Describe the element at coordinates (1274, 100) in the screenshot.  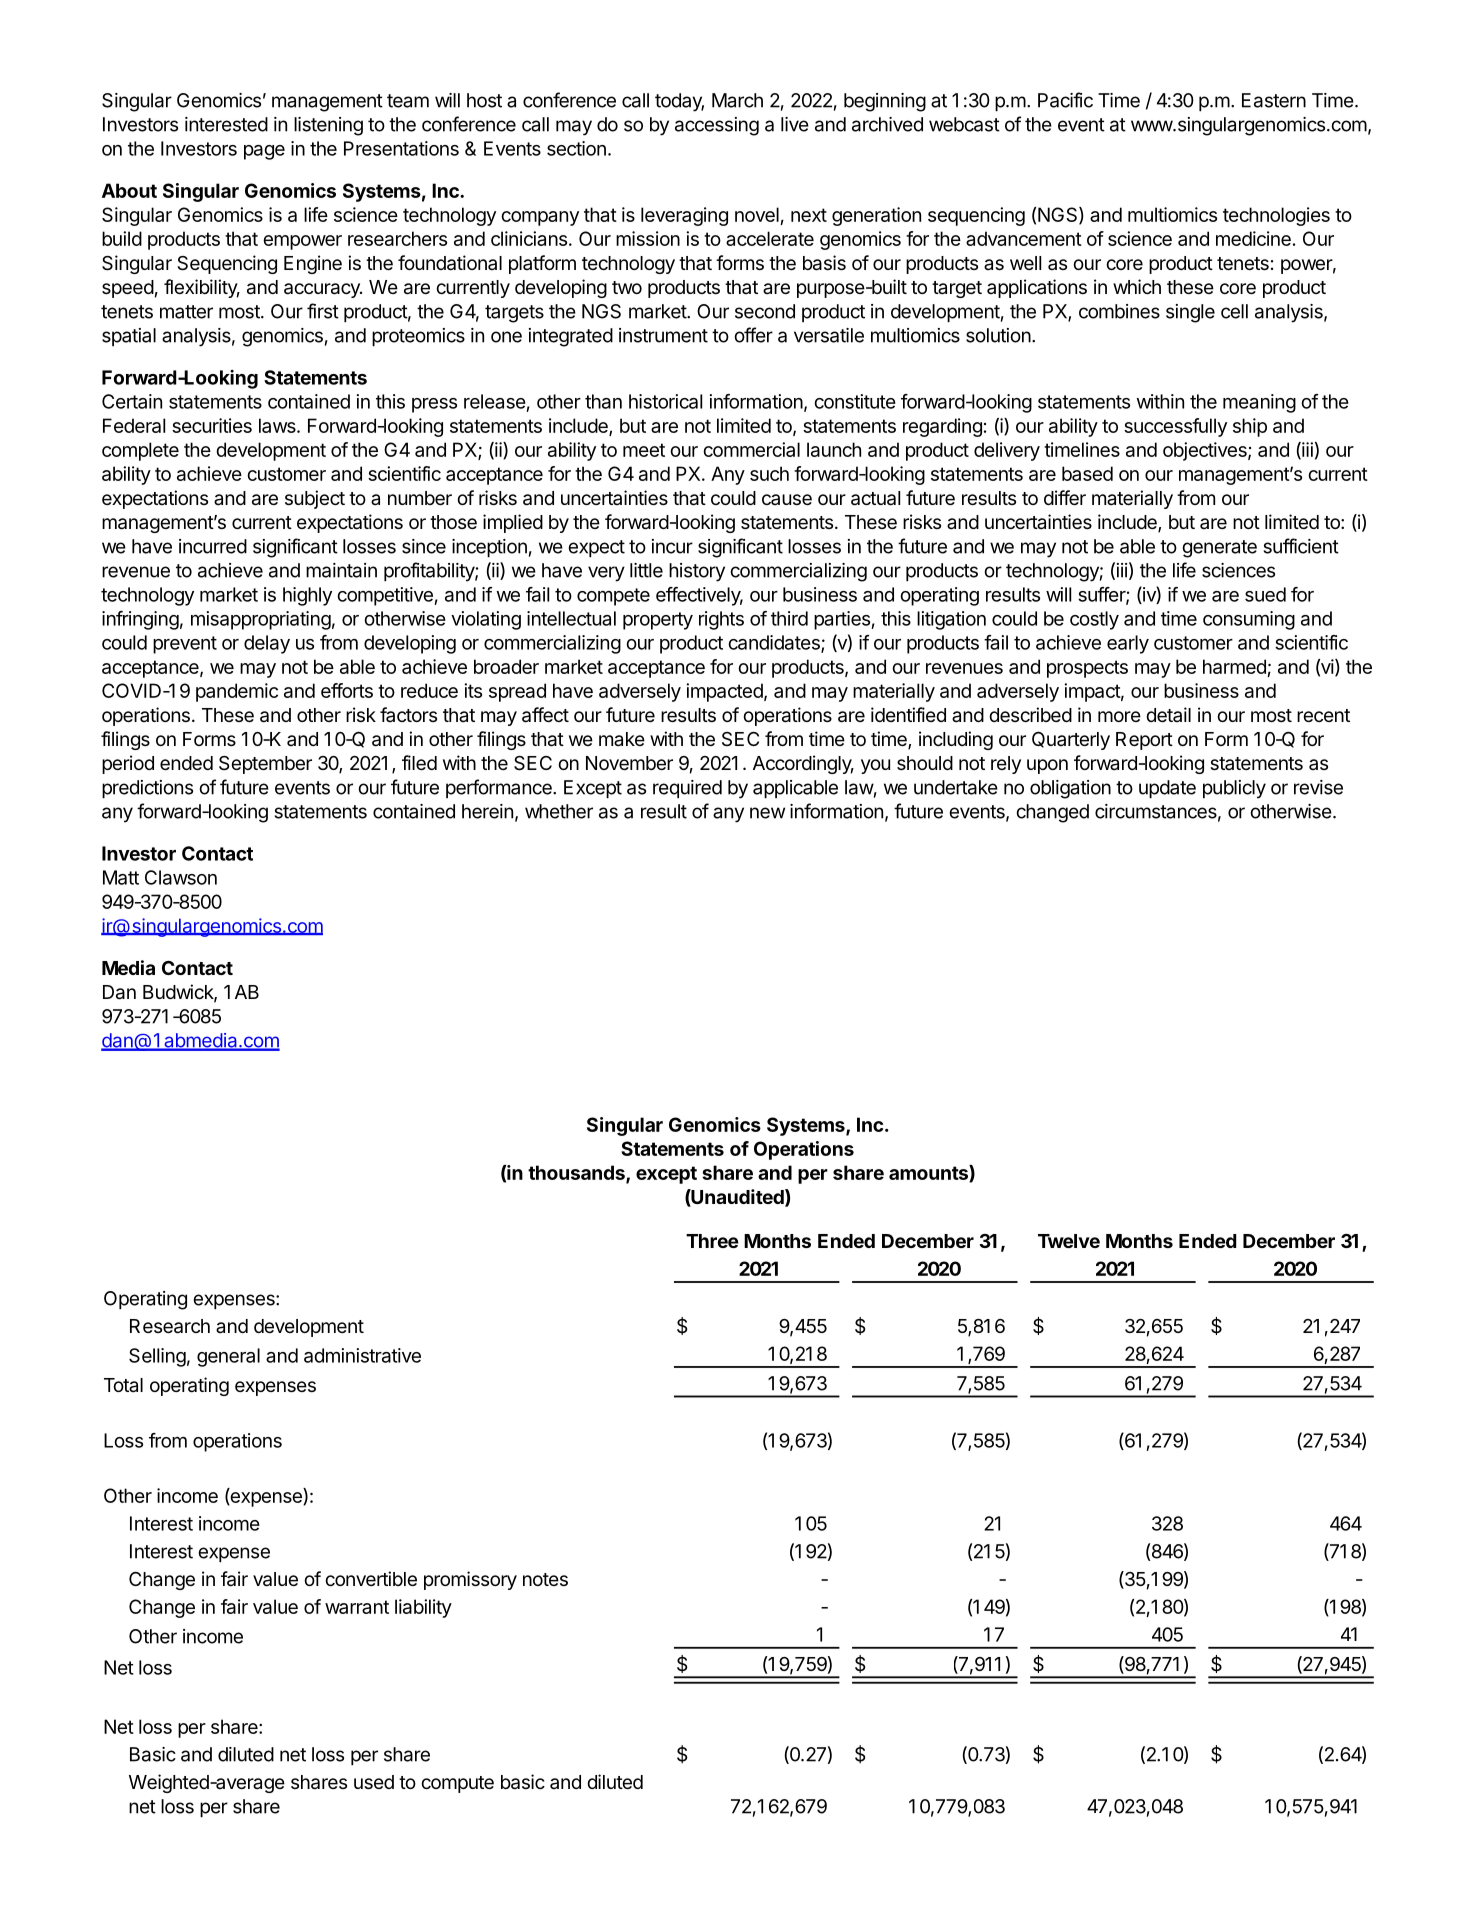
I see `Eastern` at that location.
